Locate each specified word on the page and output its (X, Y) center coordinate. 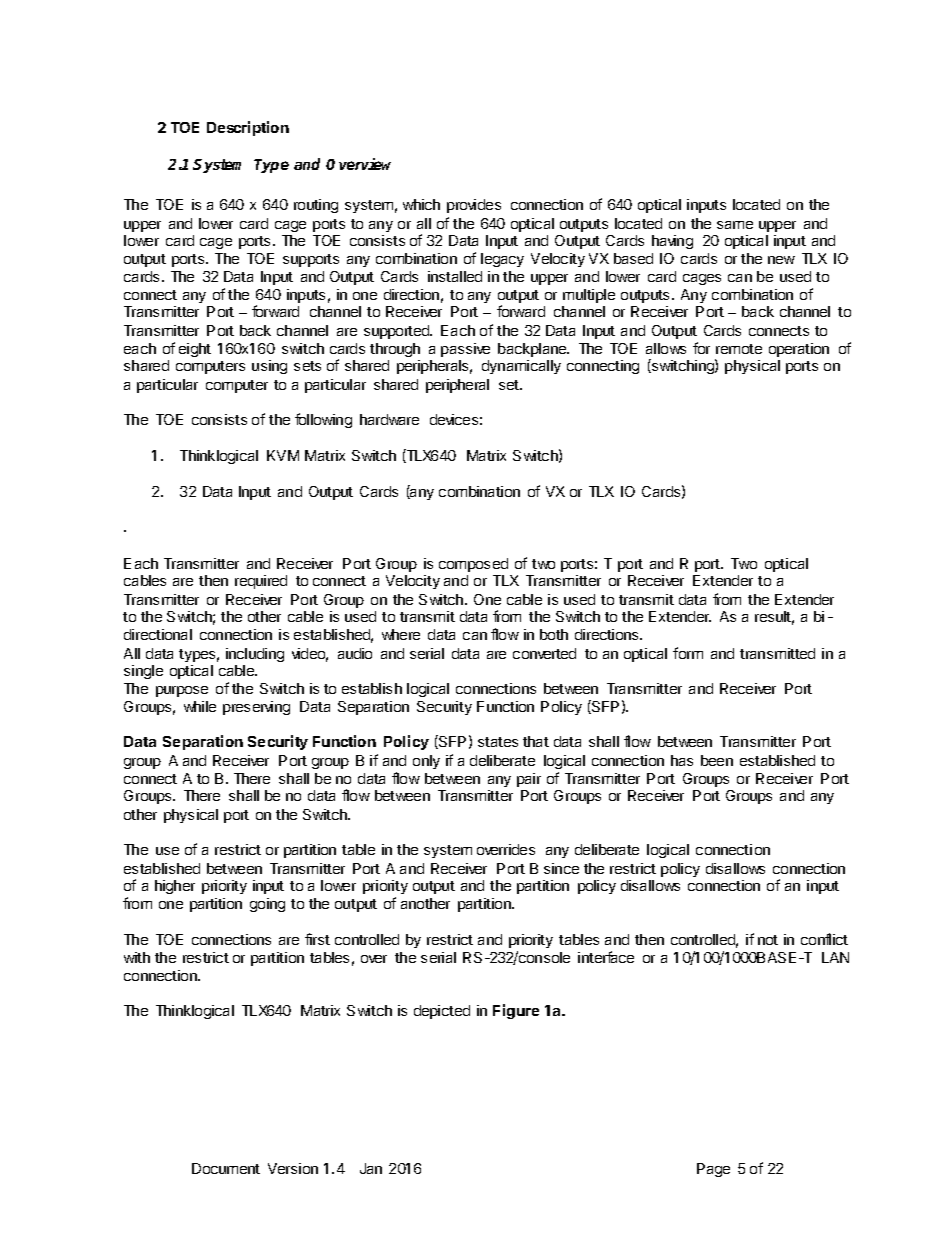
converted (544, 653)
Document (226, 1168)
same (735, 225)
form (688, 653)
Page (713, 1170)
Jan (371, 1168)
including (255, 655)
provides (474, 206)
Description (248, 128)
